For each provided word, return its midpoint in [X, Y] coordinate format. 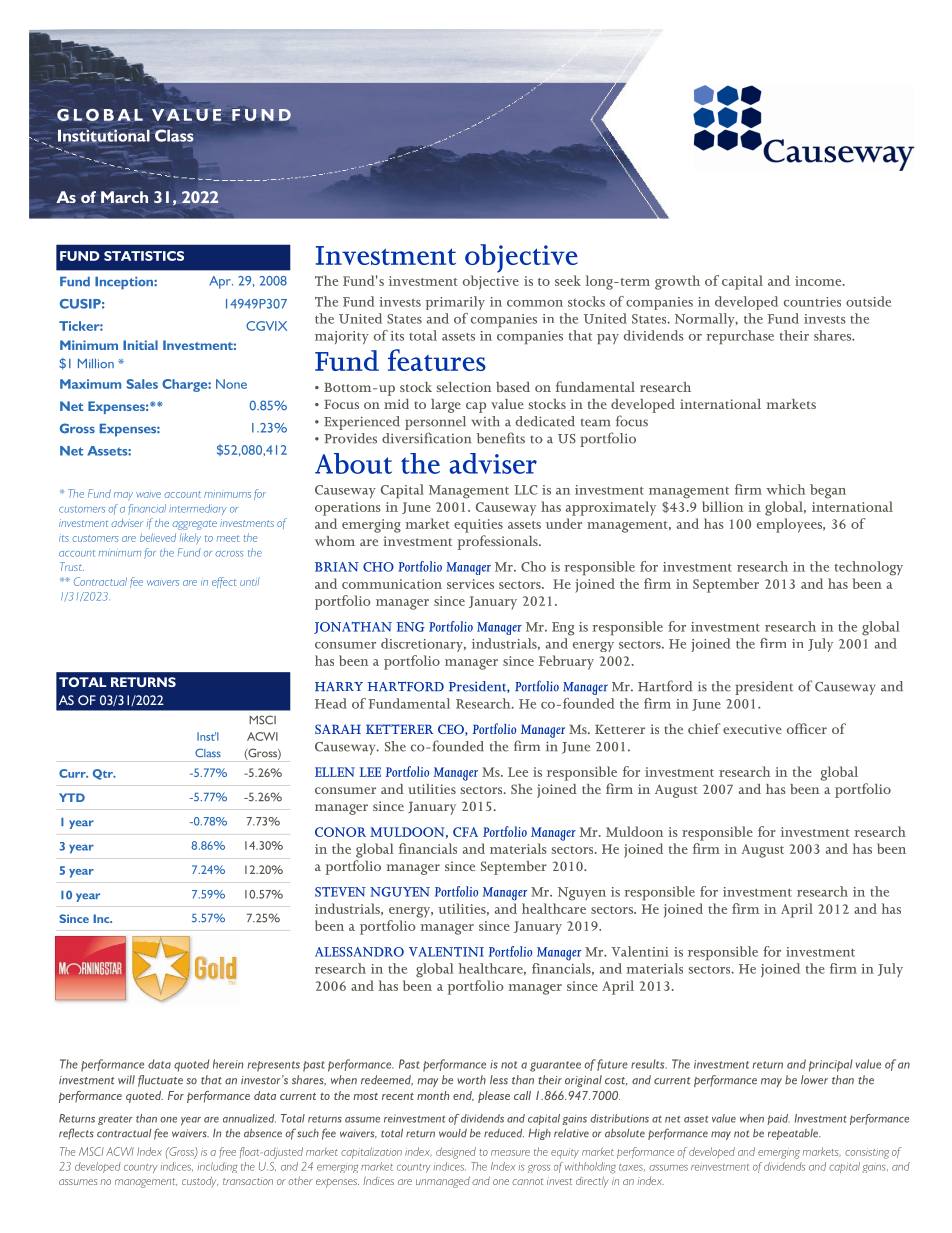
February [566, 662]
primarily [455, 303]
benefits [501, 438]
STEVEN [340, 892]
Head [331, 703]
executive [752, 729]
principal [831, 1065]
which [785, 489]
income [819, 281]
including [217, 1167]
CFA [465, 832]
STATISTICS [144, 256]
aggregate [194, 525]
